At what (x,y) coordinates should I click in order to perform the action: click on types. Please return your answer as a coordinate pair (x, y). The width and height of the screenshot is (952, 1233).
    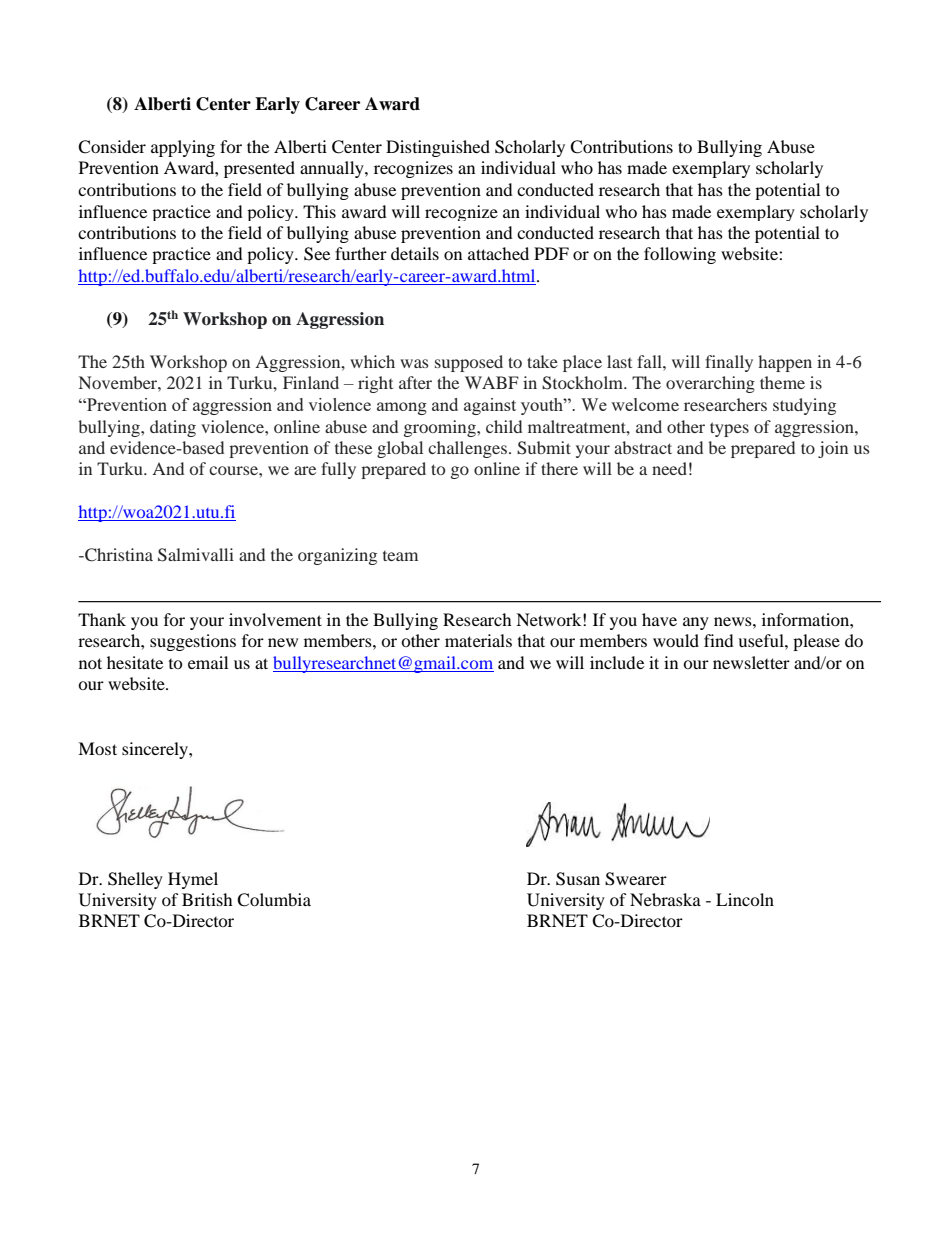
    Looking at the image, I should click on (729, 429).
